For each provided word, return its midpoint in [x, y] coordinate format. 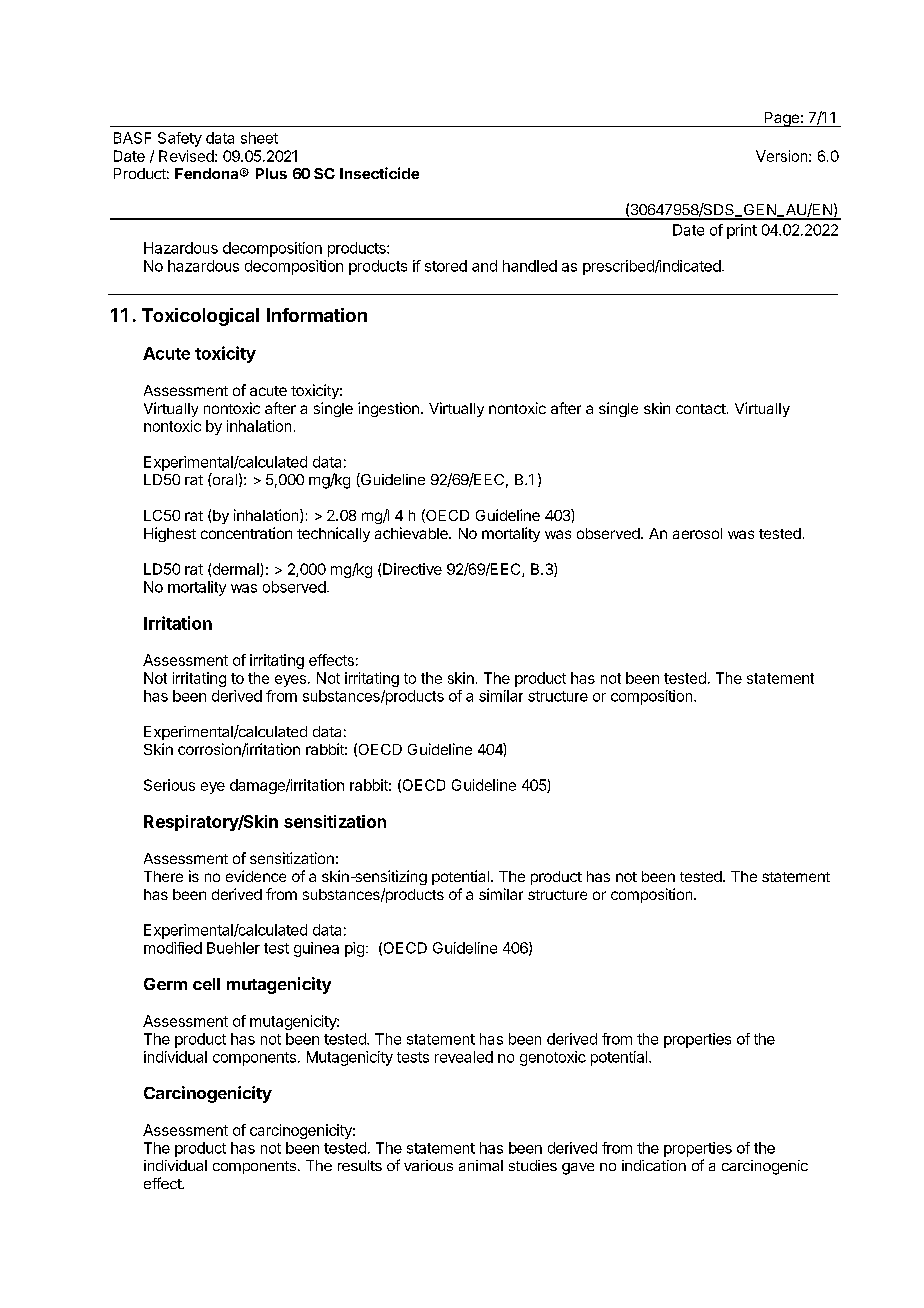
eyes [290, 681]
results [360, 1165]
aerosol [697, 533]
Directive [412, 569]
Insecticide [379, 173]
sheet [259, 138]
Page [781, 119]
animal [481, 1165]
